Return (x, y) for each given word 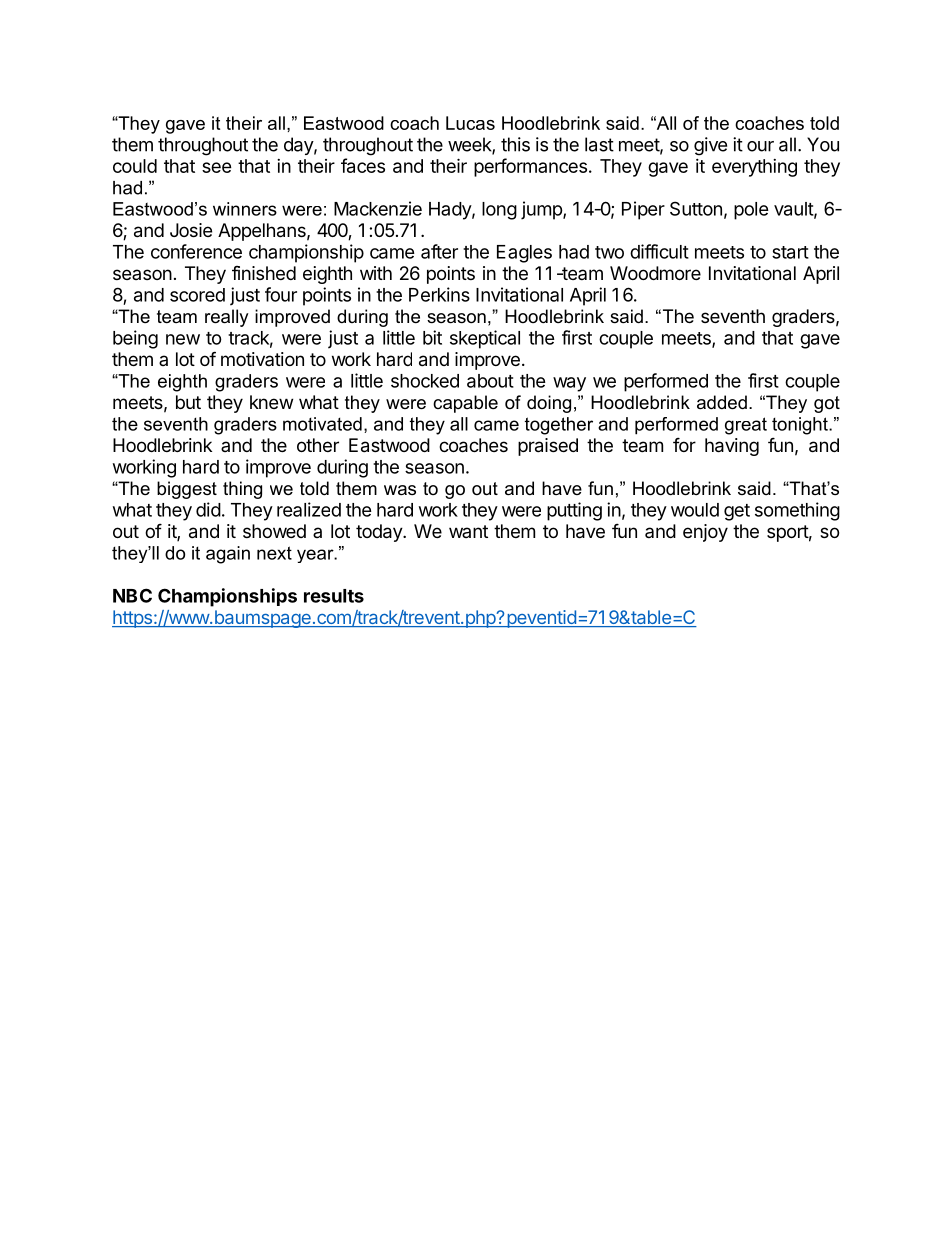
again (228, 555)
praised (548, 447)
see (217, 167)
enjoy (705, 533)
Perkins (439, 294)
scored (197, 295)
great (746, 426)
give (710, 146)
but (188, 402)
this (515, 144)
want (468, 531)
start (790, 252)
